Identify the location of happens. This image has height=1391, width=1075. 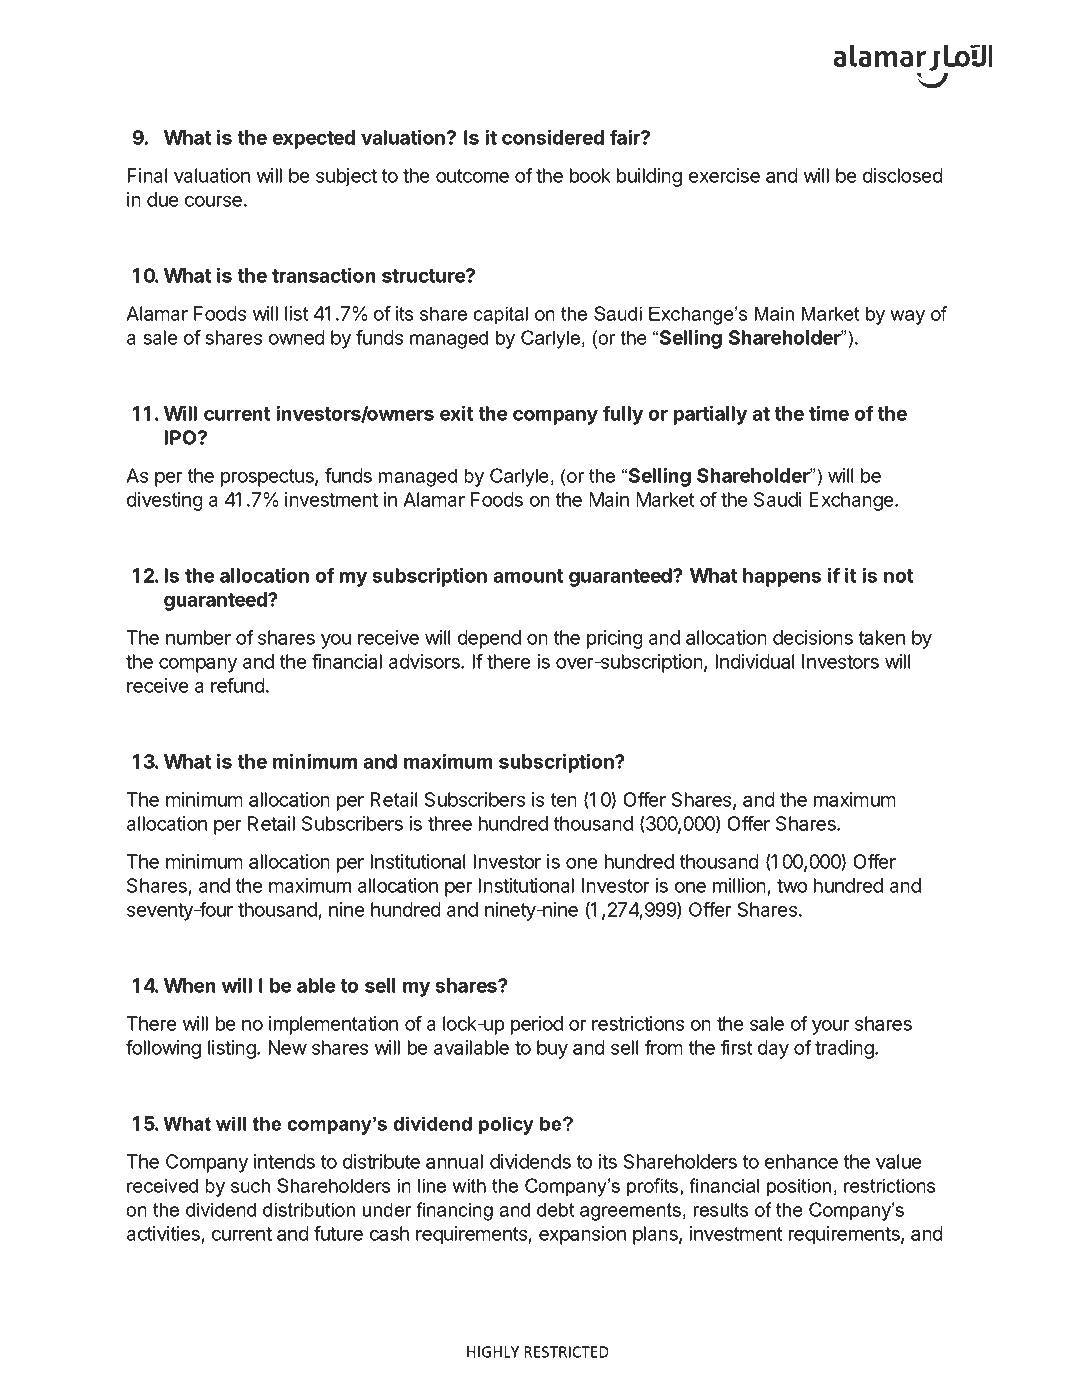
(782, 577).
